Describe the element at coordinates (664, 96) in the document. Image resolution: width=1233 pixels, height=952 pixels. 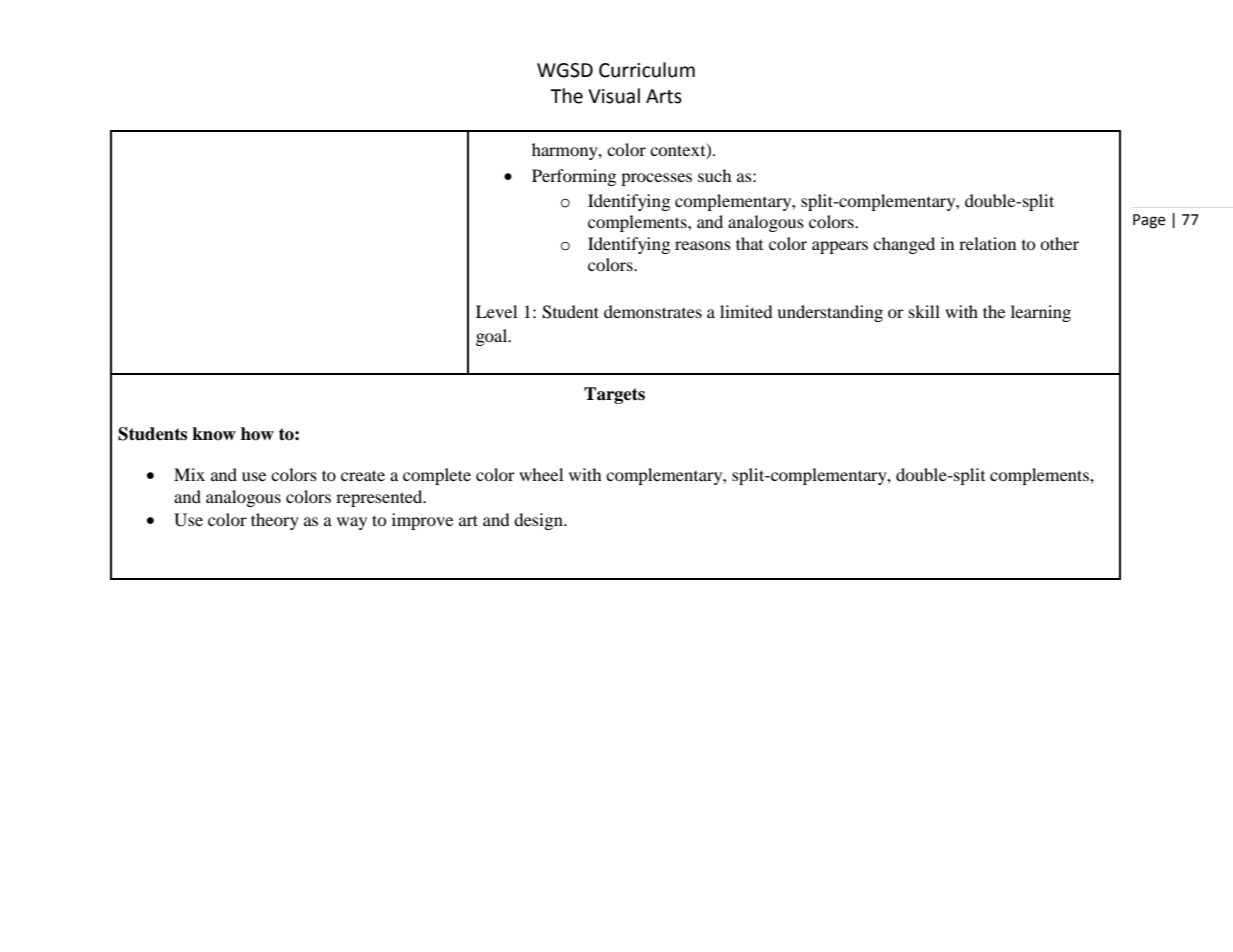
I see `Arts` at that location.
